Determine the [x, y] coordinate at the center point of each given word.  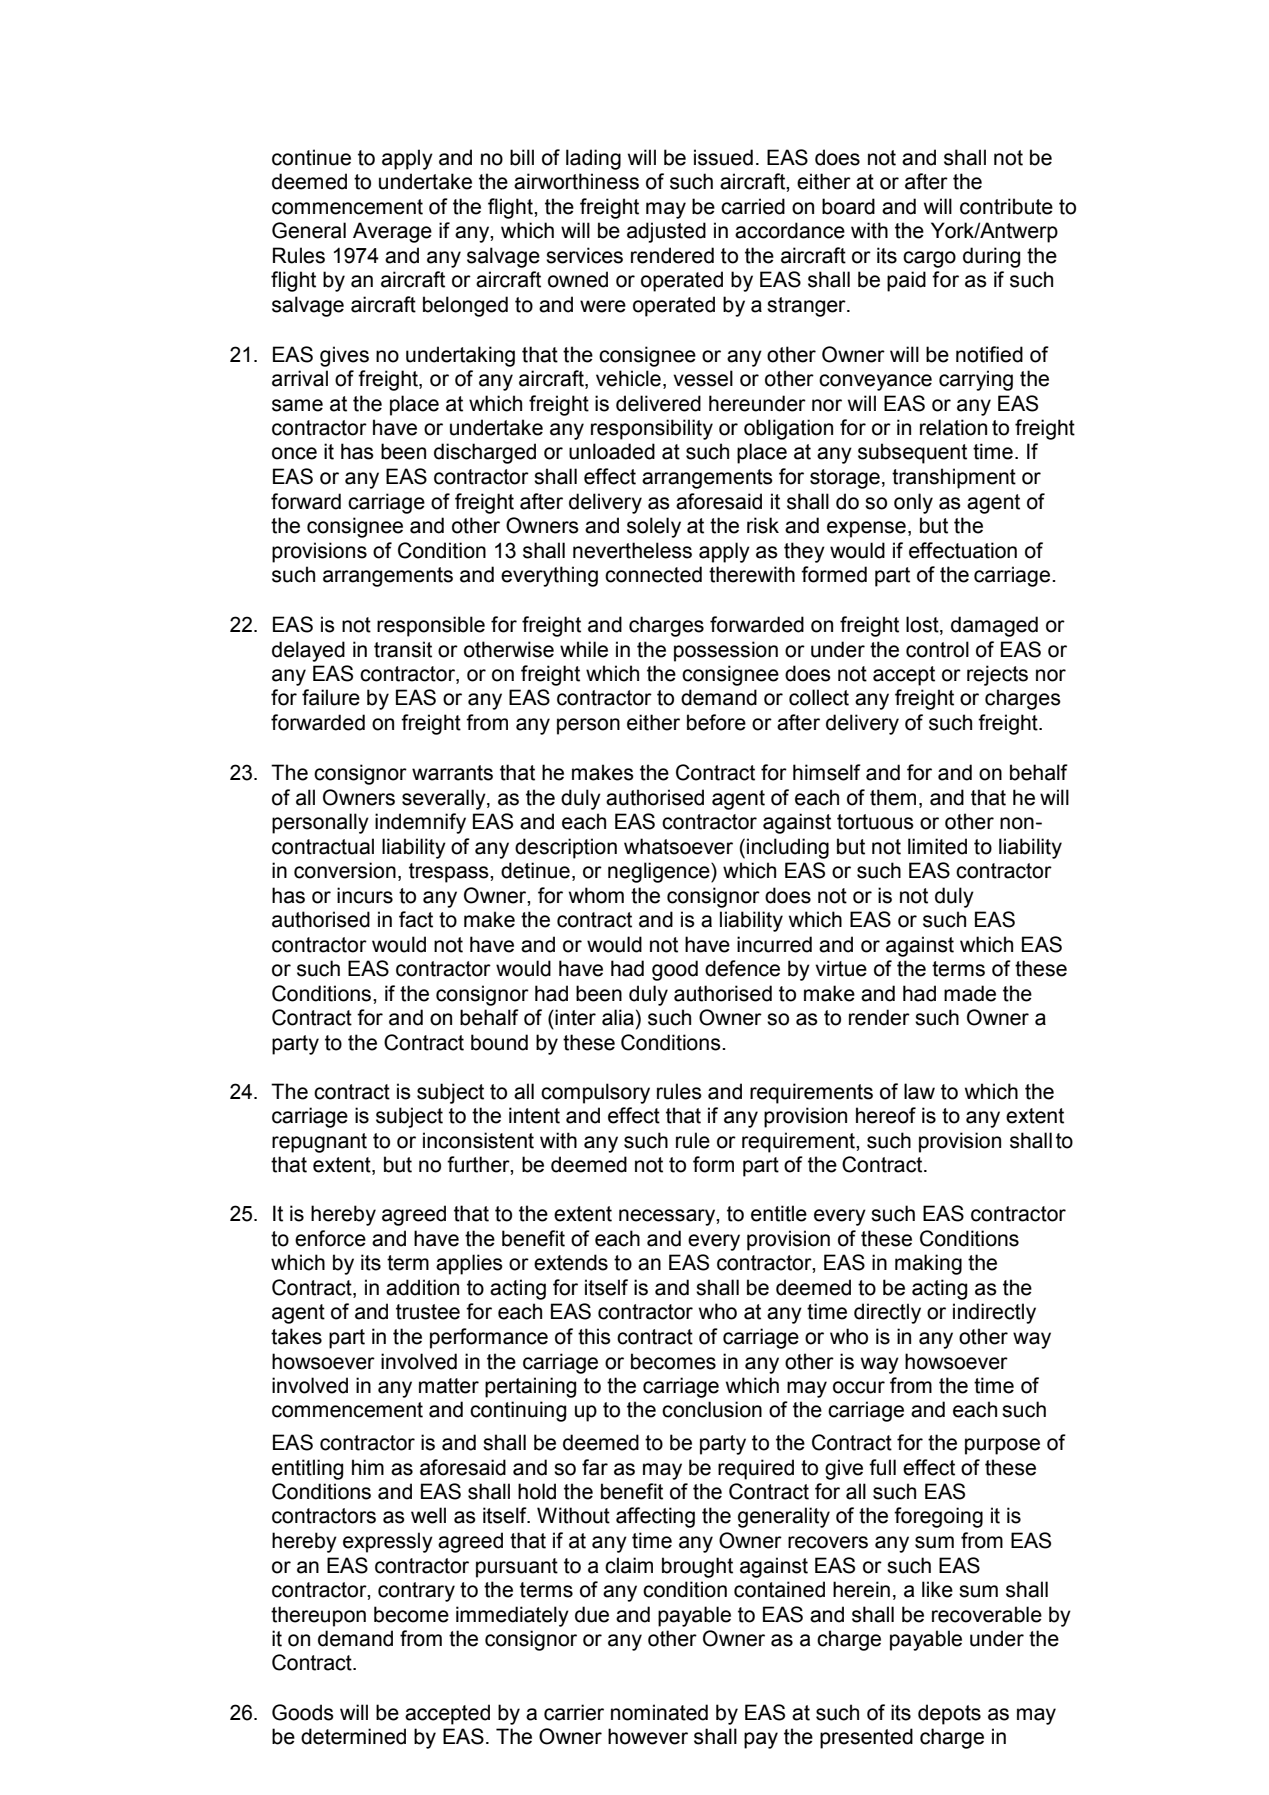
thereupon [318, 1616]
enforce [330, 1238]
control [937, 649]
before [716, 722]
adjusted [666, 232]
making [928, 1264]
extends [571, 1262]
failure [331, 697]
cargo [929, 259]
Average [392, 232]
